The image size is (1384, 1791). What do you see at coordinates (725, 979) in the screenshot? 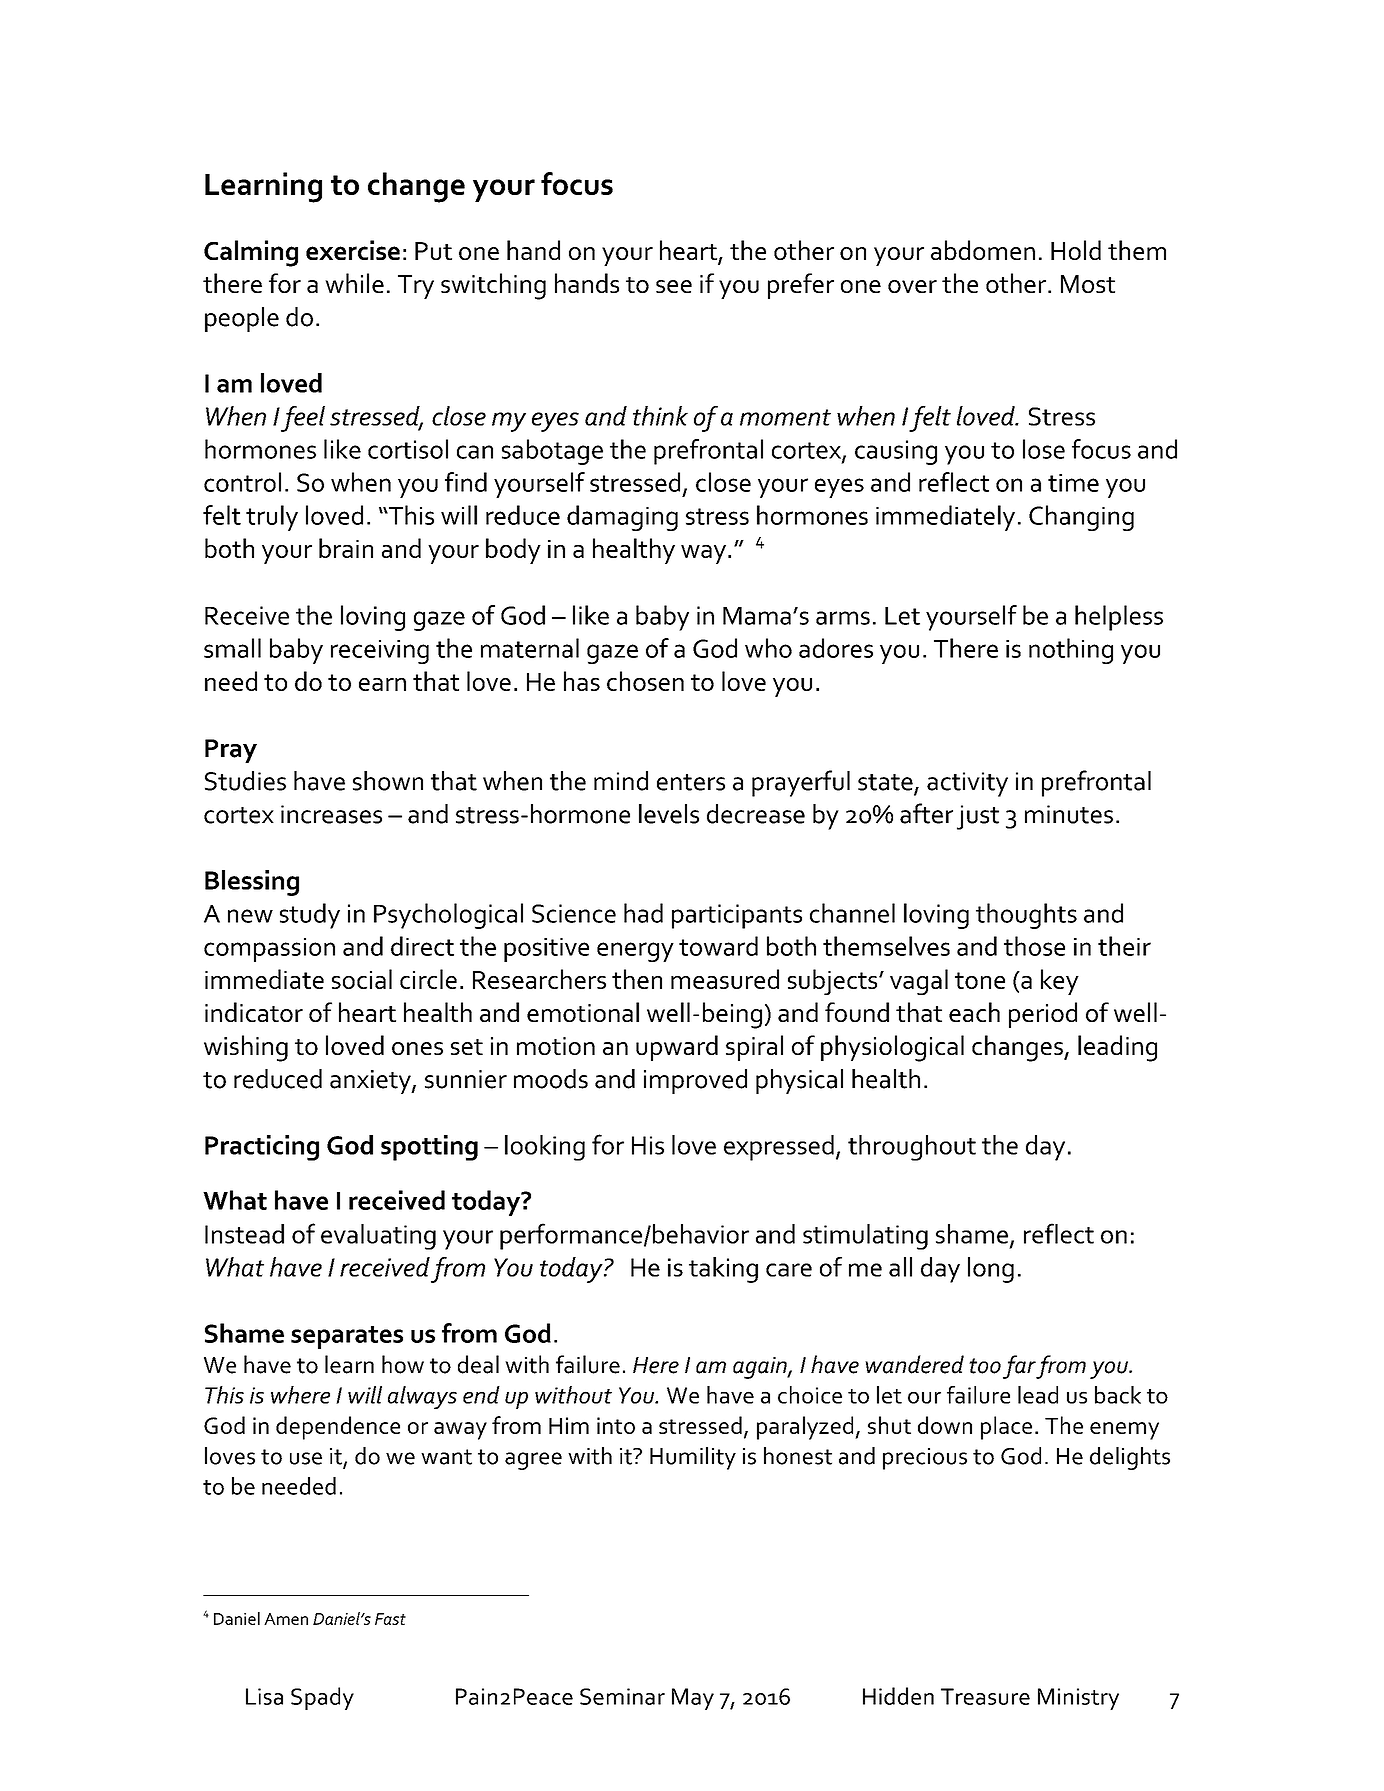
I see `measured` at bounding box center [725, 979].
